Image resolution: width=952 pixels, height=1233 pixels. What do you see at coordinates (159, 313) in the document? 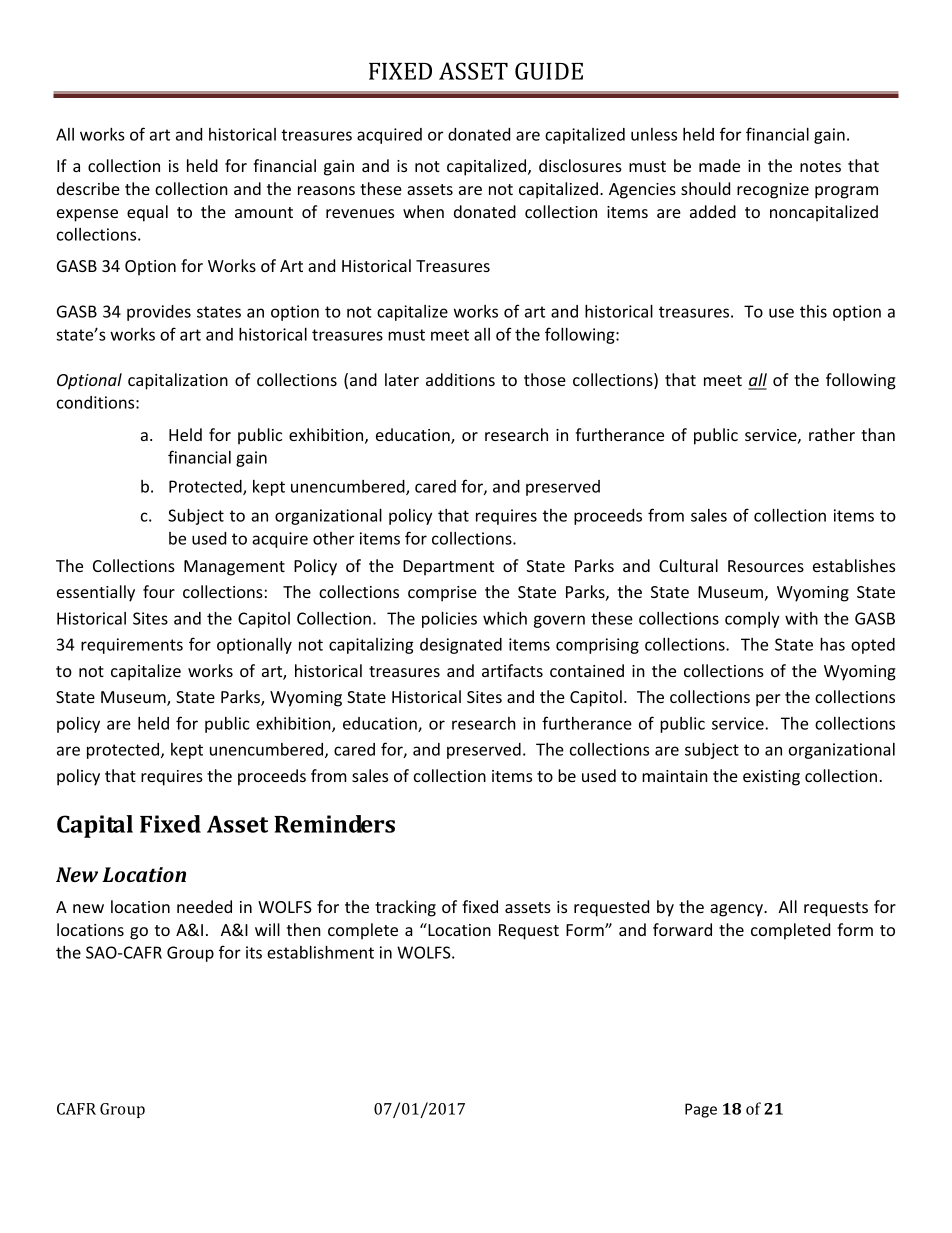
I see `provides` at bounding box center [159, 313].
